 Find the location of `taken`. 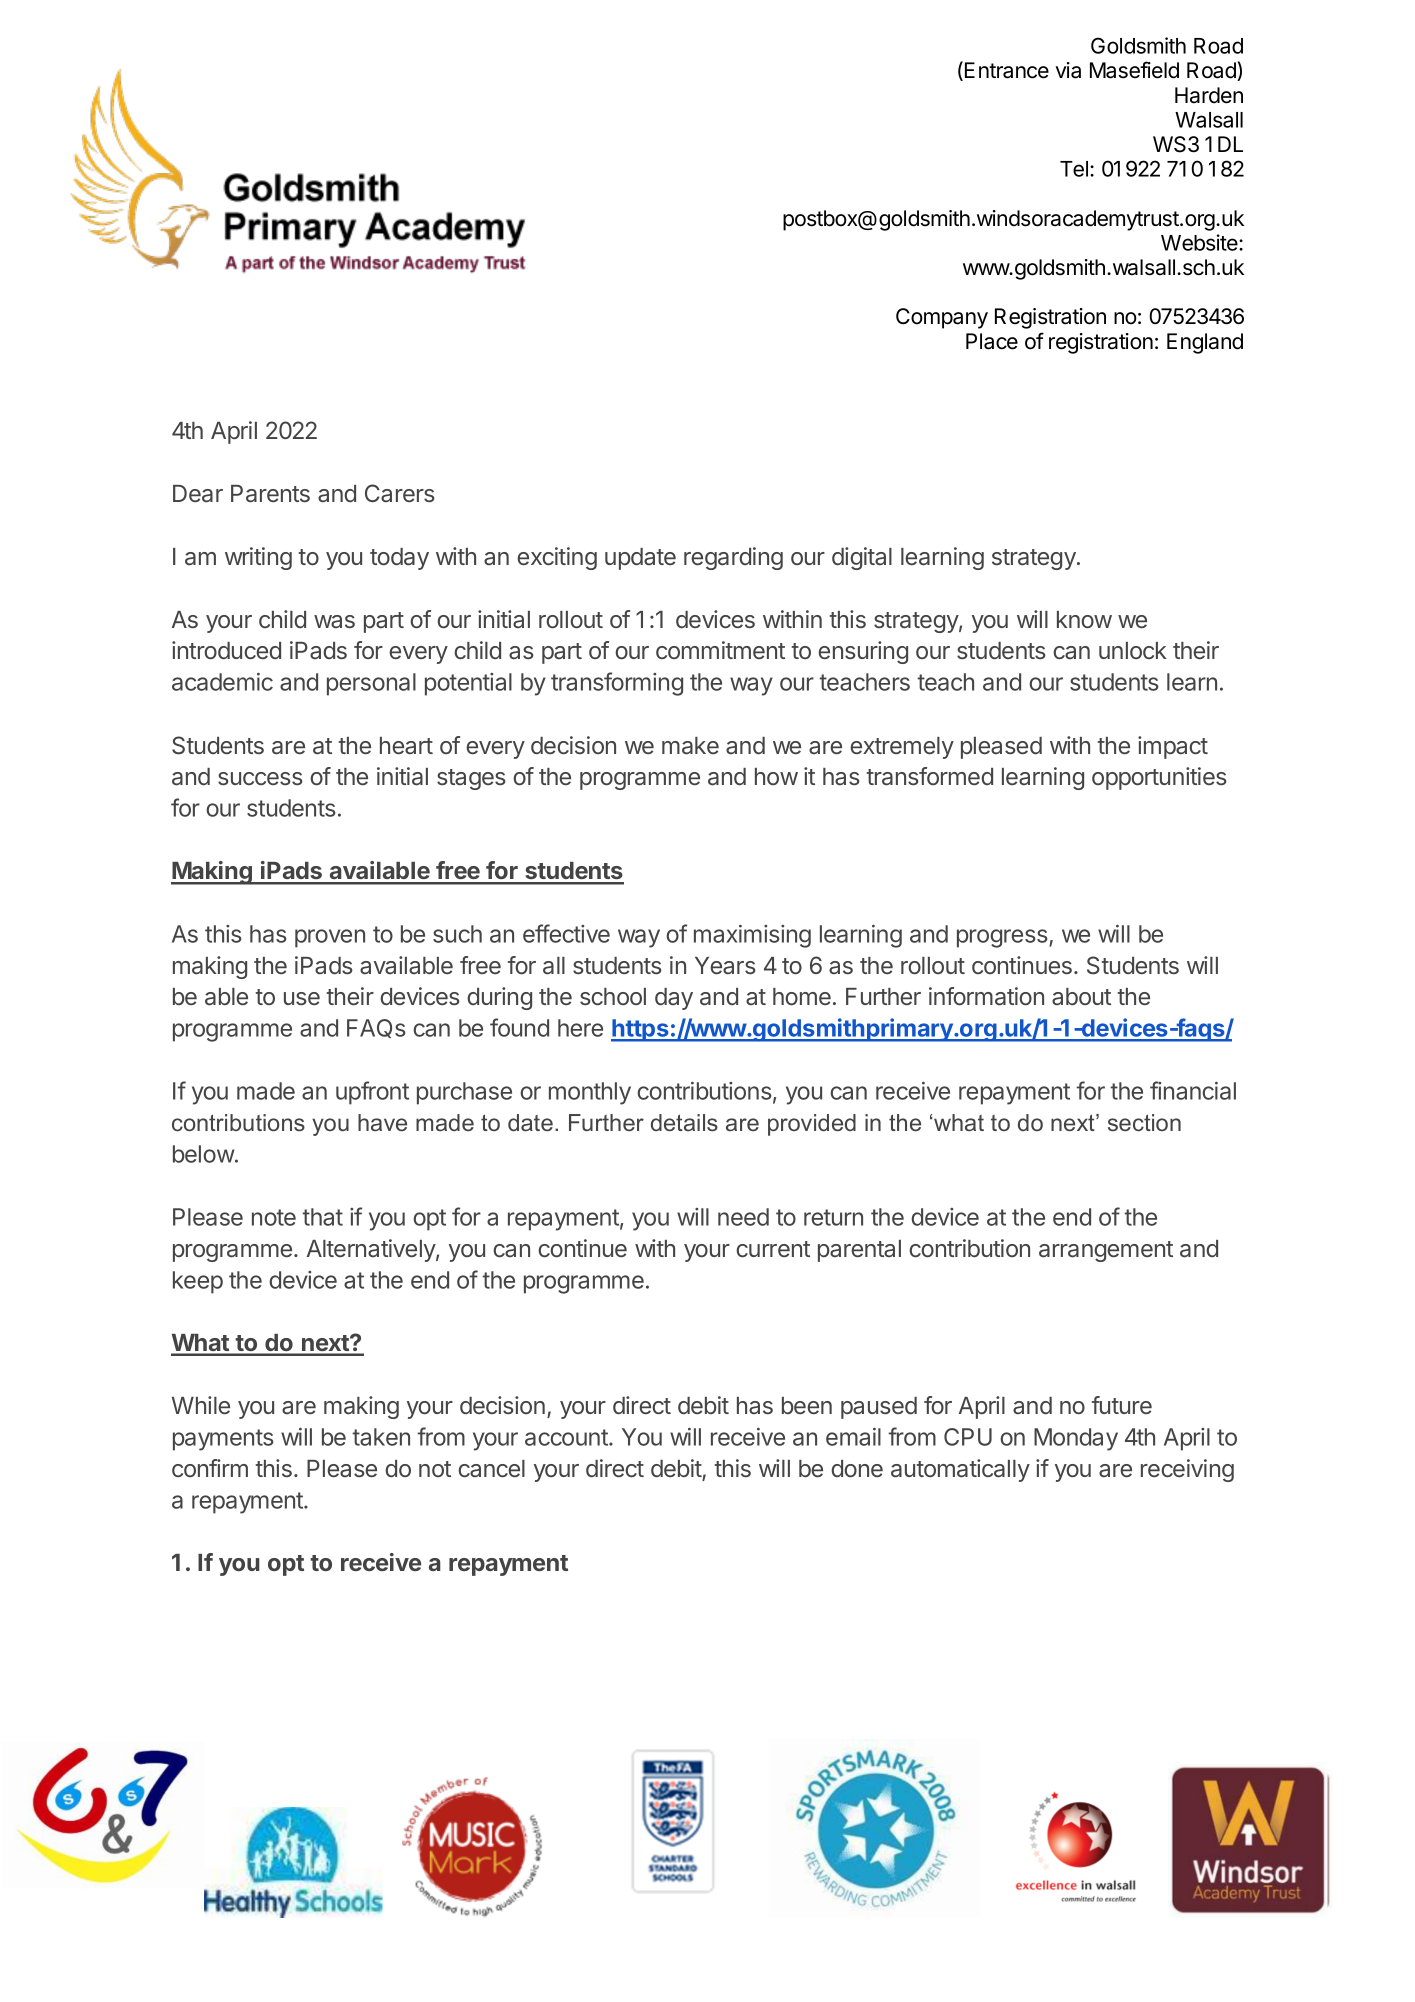

taken is located at coordinates (381, 1437).
